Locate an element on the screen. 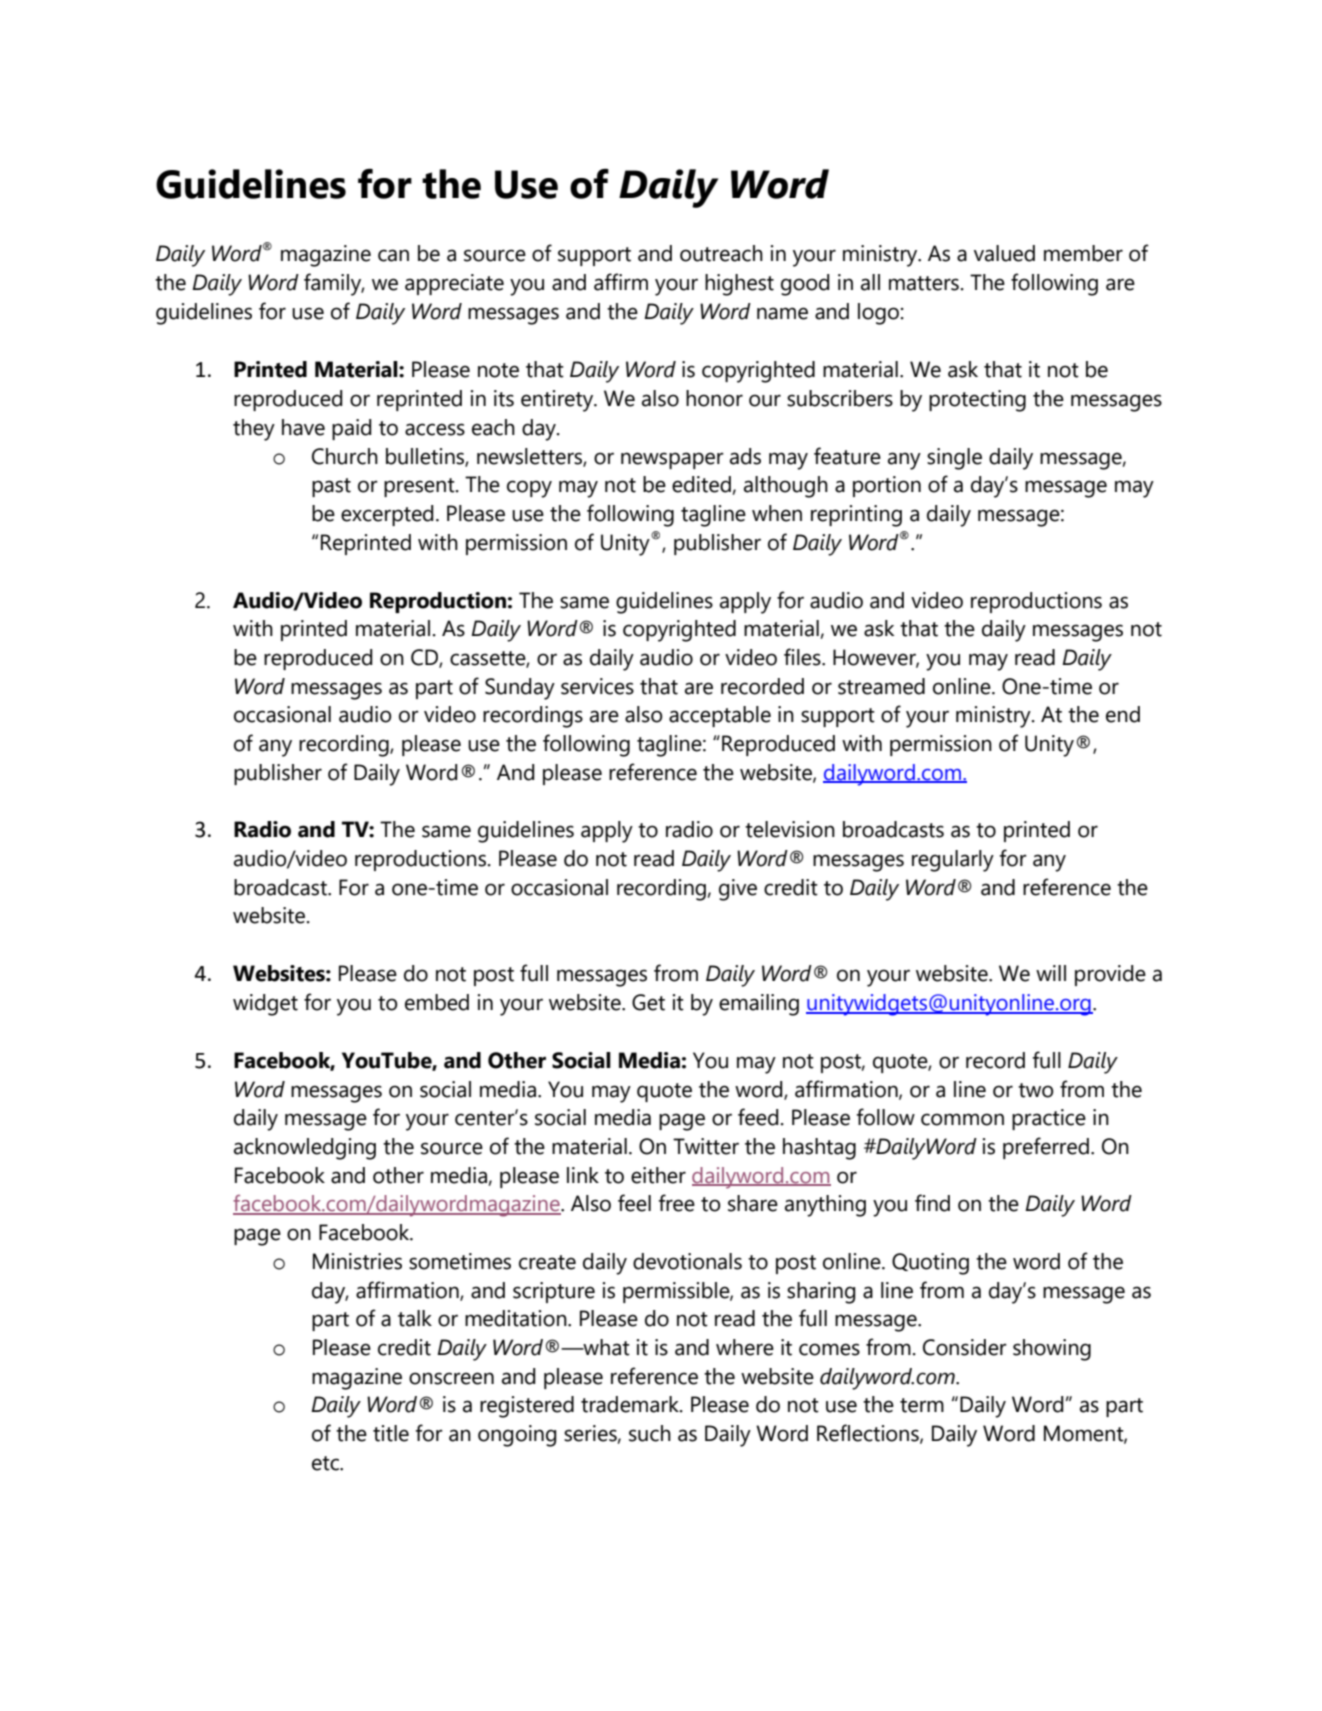  title is located at coordinates (391, 1433).
